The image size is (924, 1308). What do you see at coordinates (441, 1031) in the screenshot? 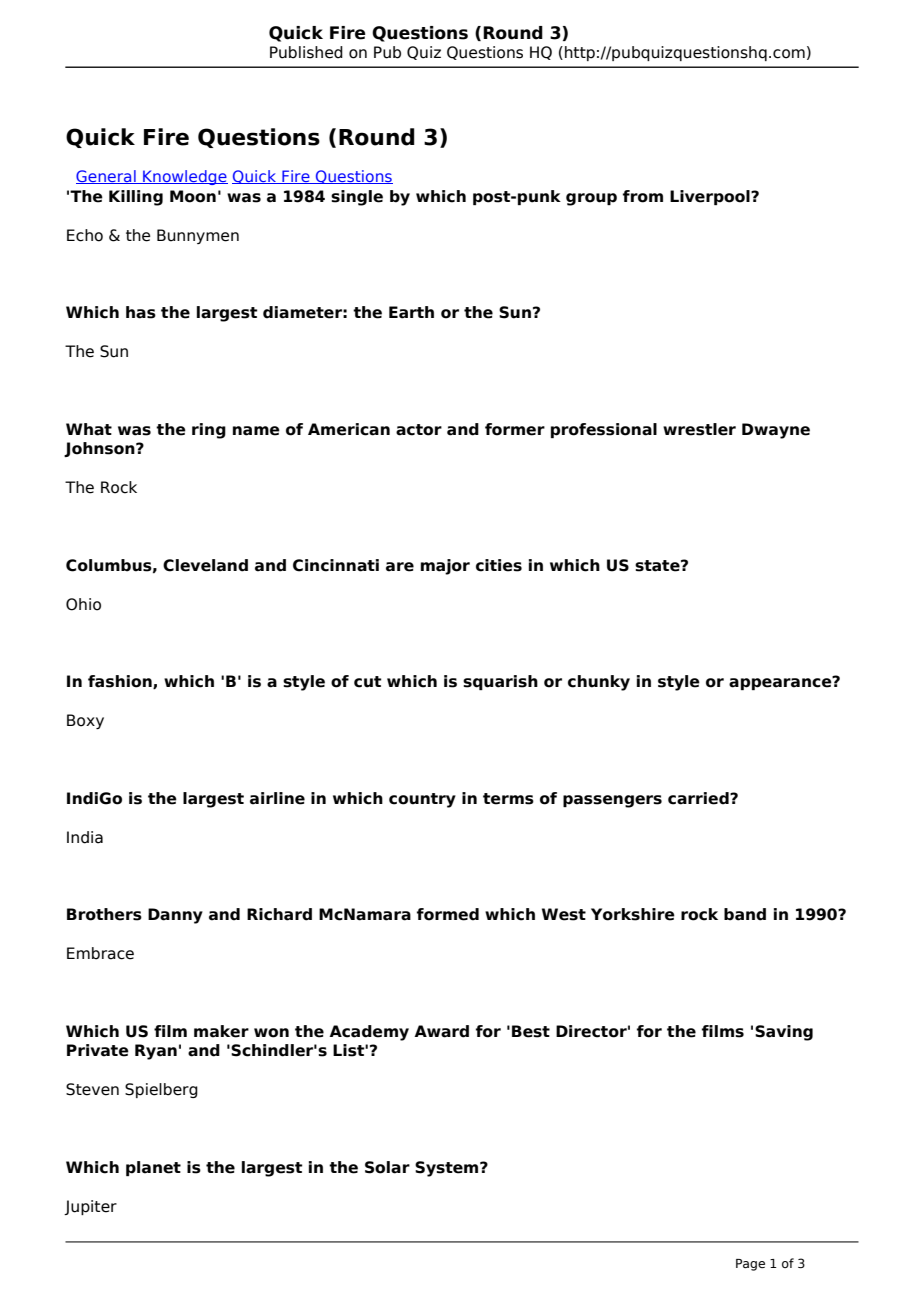
I see `Award` at bounding box center [441, 1031].
